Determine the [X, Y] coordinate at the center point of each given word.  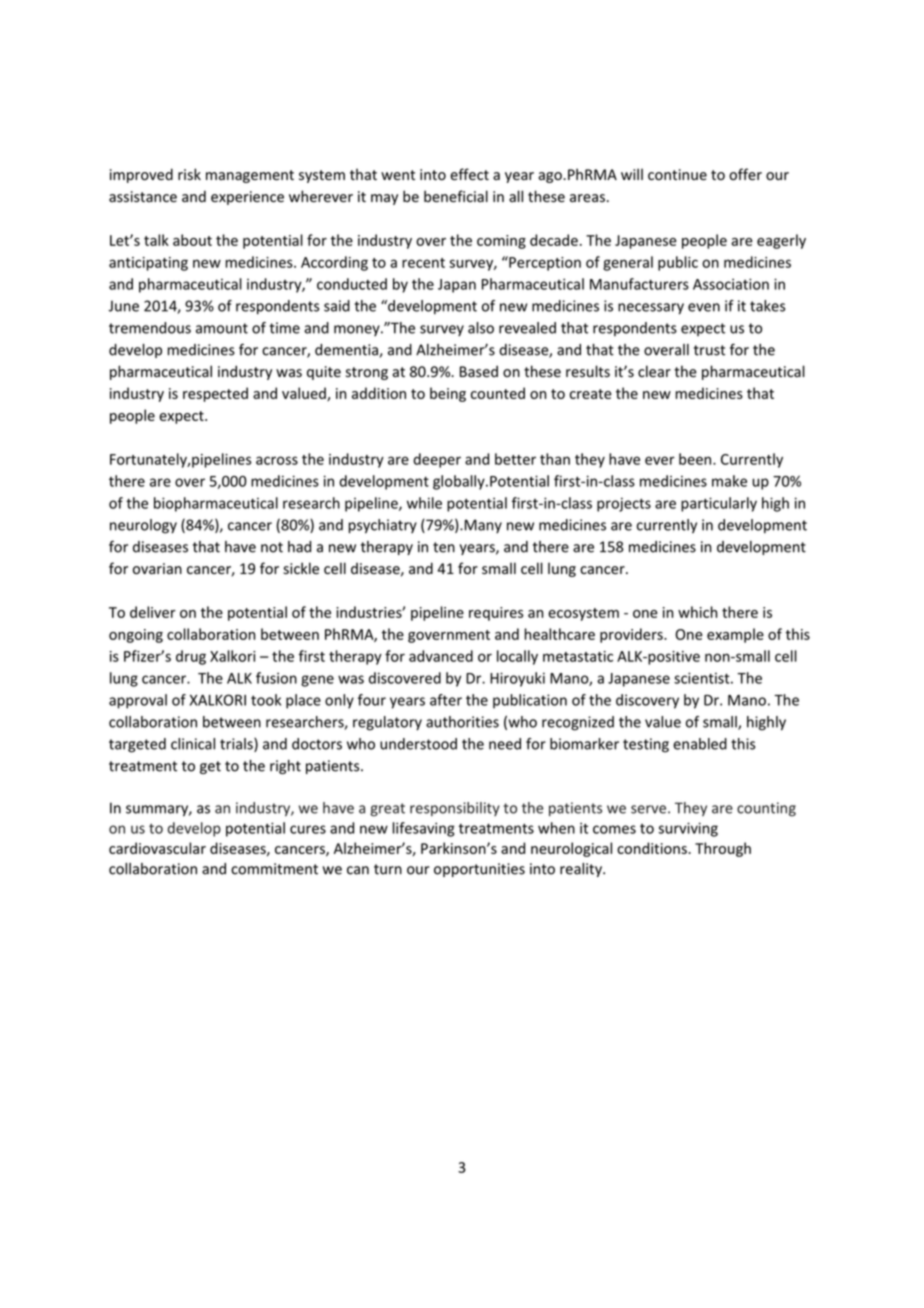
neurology [143, 526]
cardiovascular [157, 848]
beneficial [456, 196]
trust [709, 350]
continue [677, 175]
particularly [719, 504]
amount [222, 328]
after [446, 700]
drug [191, 657]
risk [189, 174]
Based [479, 371]
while [424, 503]
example [735, 635]
